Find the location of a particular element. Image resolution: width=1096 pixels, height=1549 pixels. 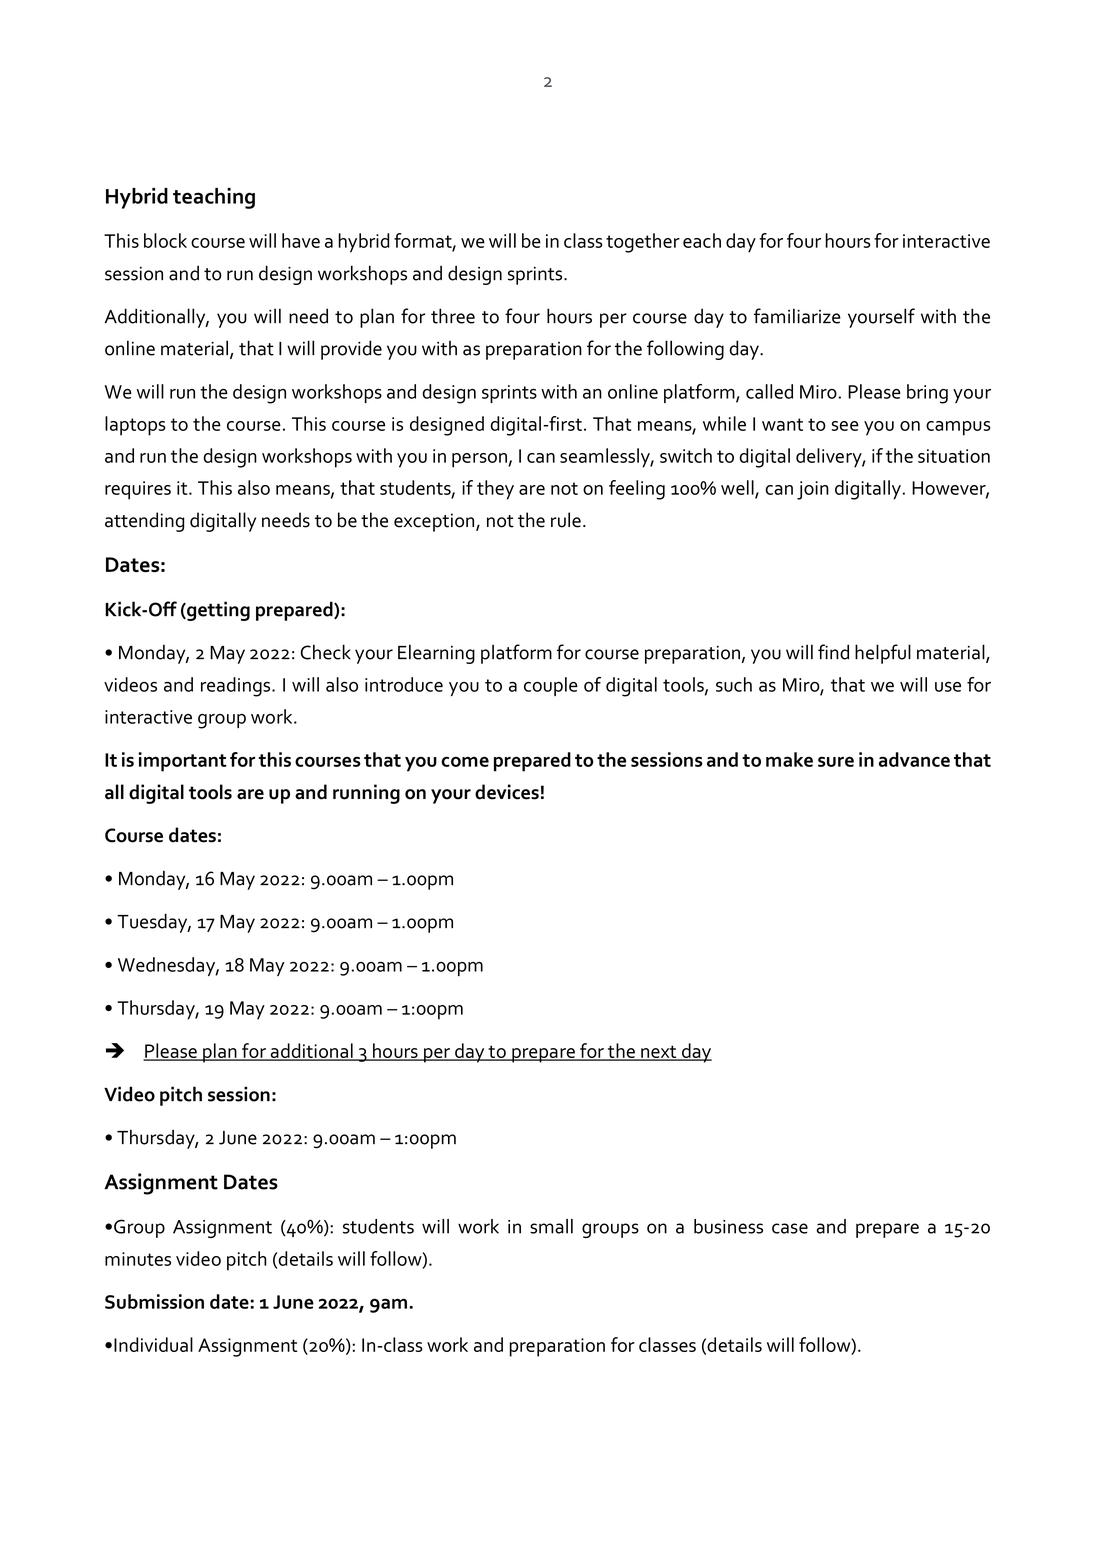

they is located at coordinates (495, 490).
